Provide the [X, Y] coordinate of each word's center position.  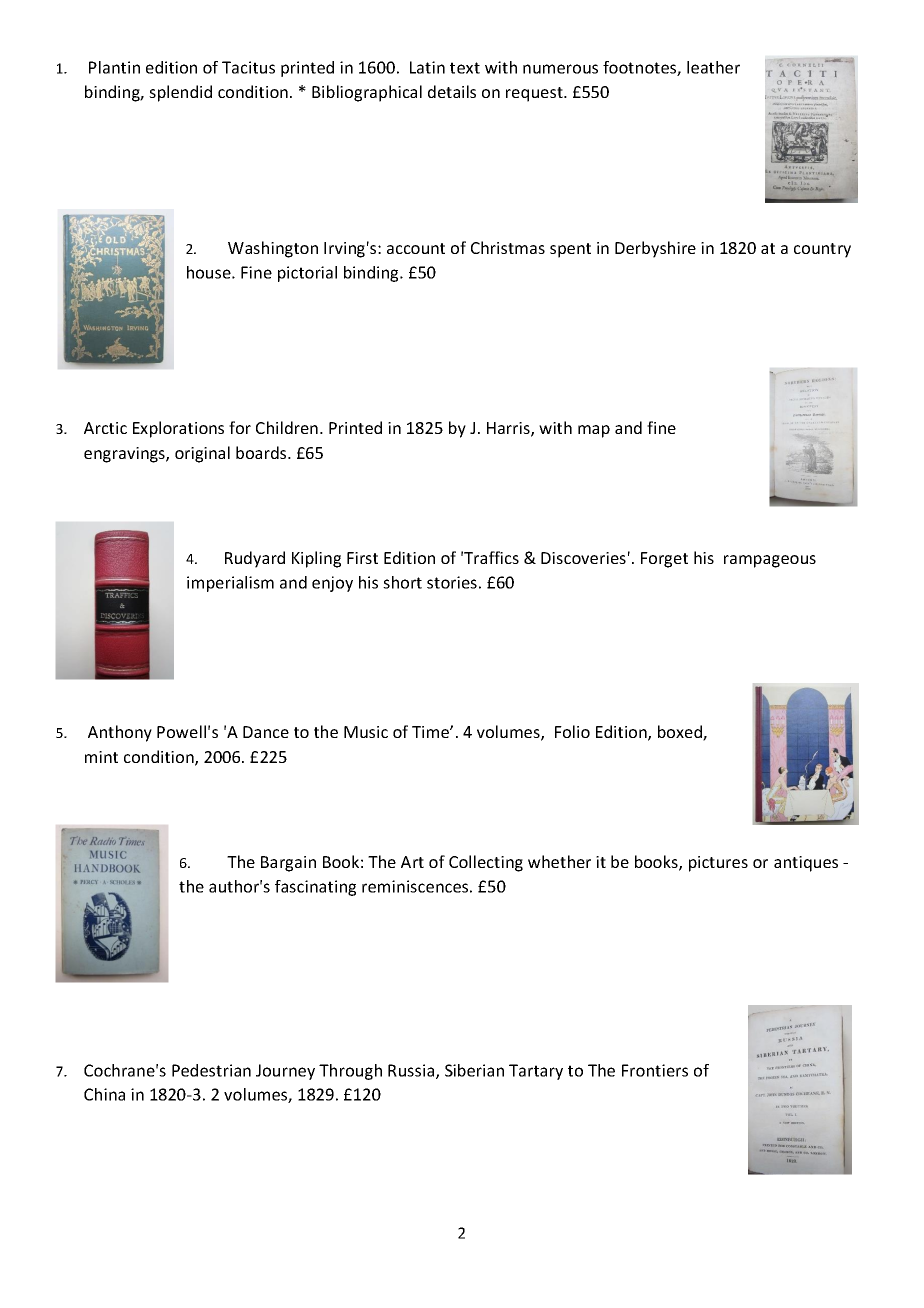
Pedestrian [211, 1070]
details [452, 91]
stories [452, 582]
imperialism [230, 584]
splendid [180, 93]
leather [713, 67]
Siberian [474, 1070]
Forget [664, 560]
